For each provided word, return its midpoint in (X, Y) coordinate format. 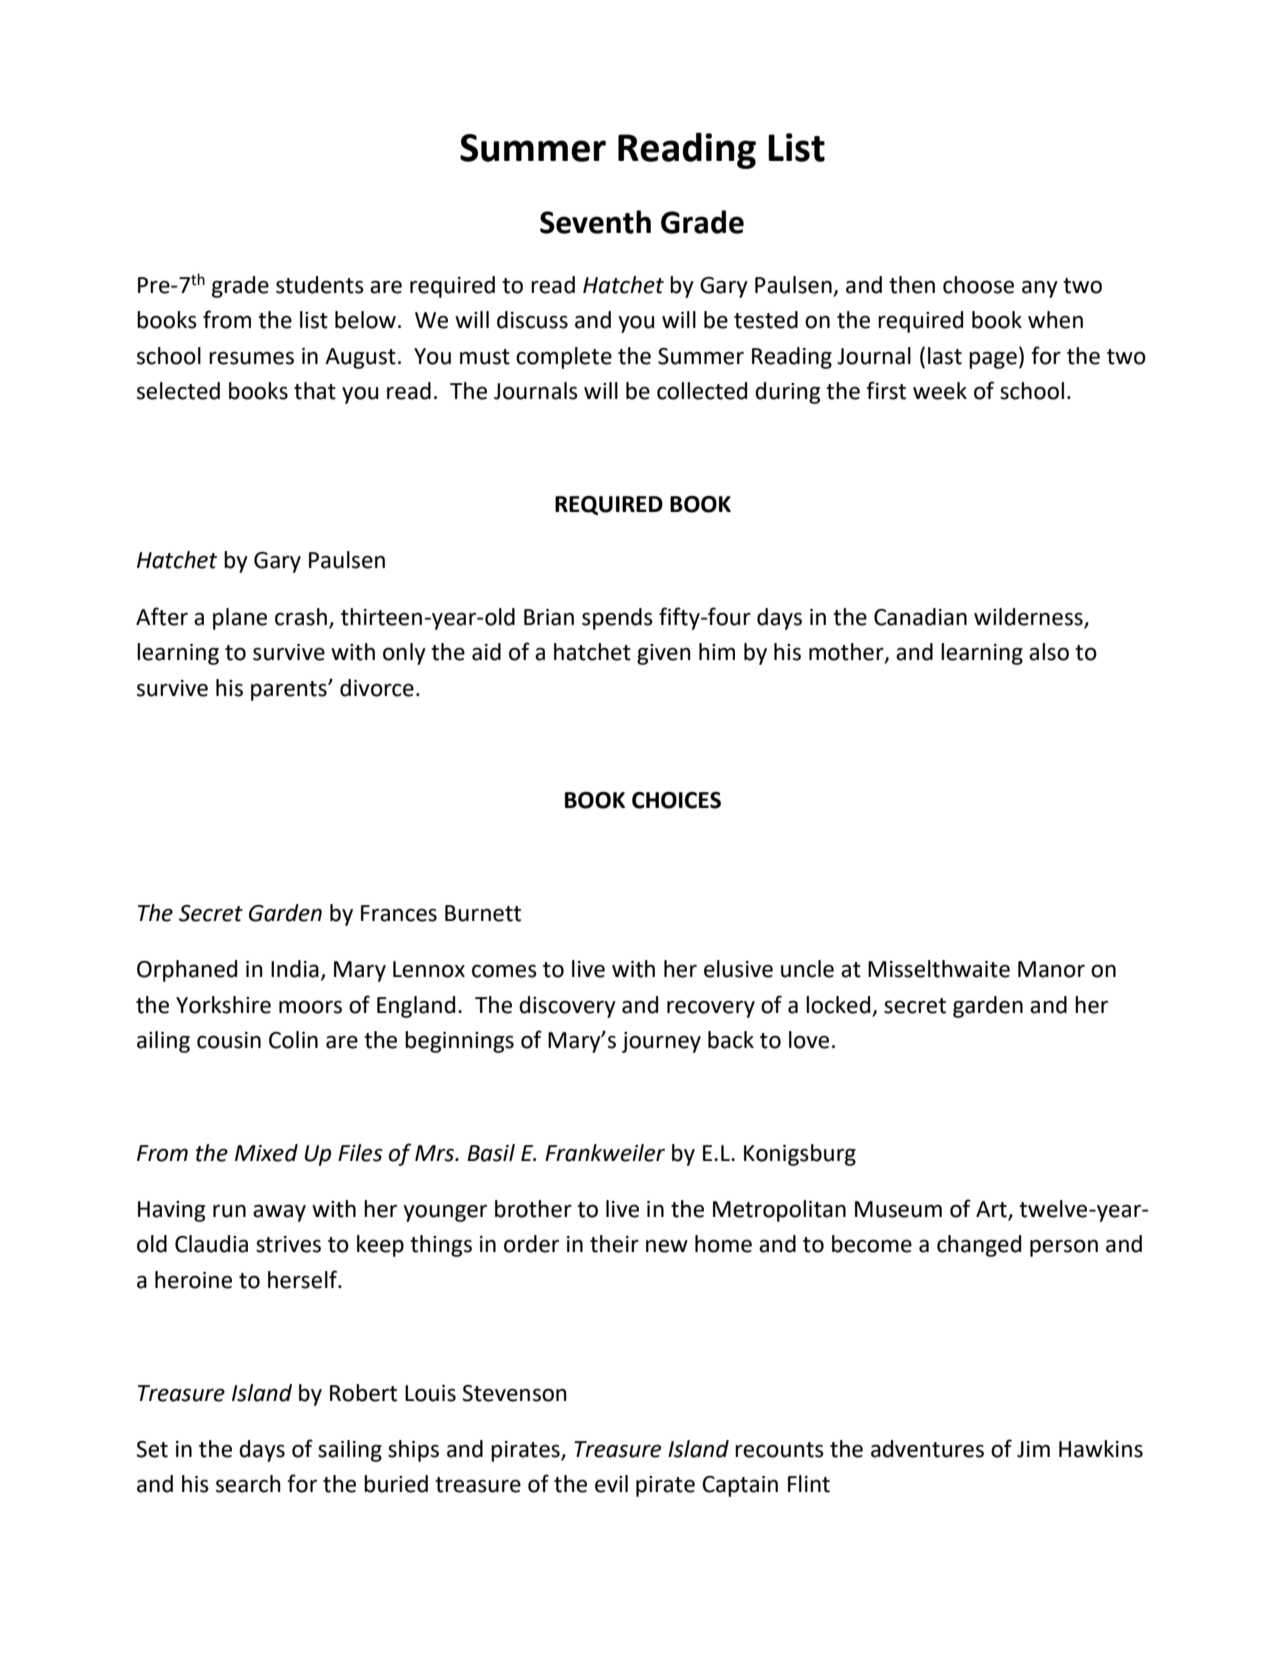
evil (611, 1484)
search (248, 1484)
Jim (1033, 1449)
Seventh (595, 222)
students (320, 285)
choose (978, 285)
